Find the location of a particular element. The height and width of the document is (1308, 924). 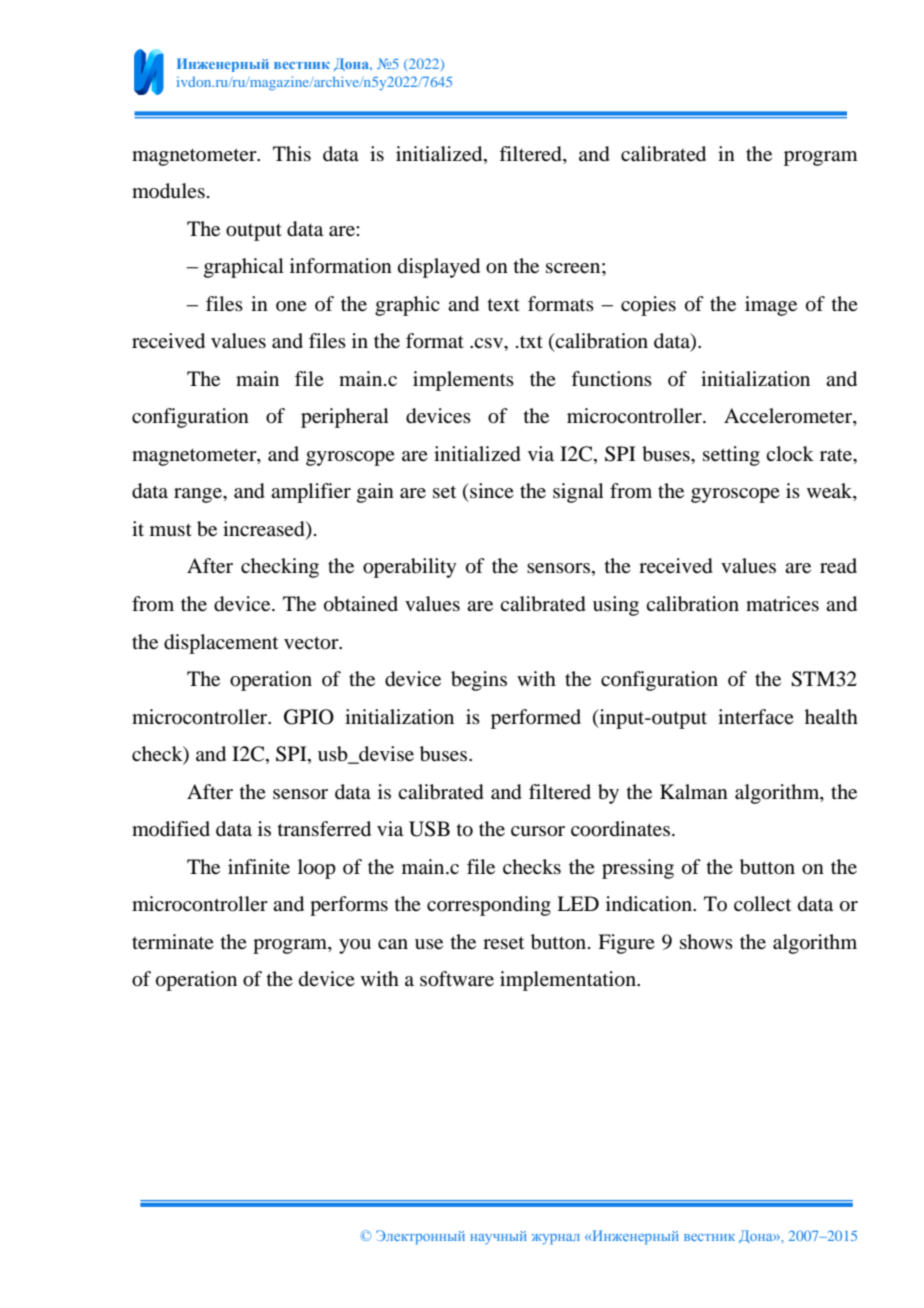

since is located at coordinates (491, 490).
